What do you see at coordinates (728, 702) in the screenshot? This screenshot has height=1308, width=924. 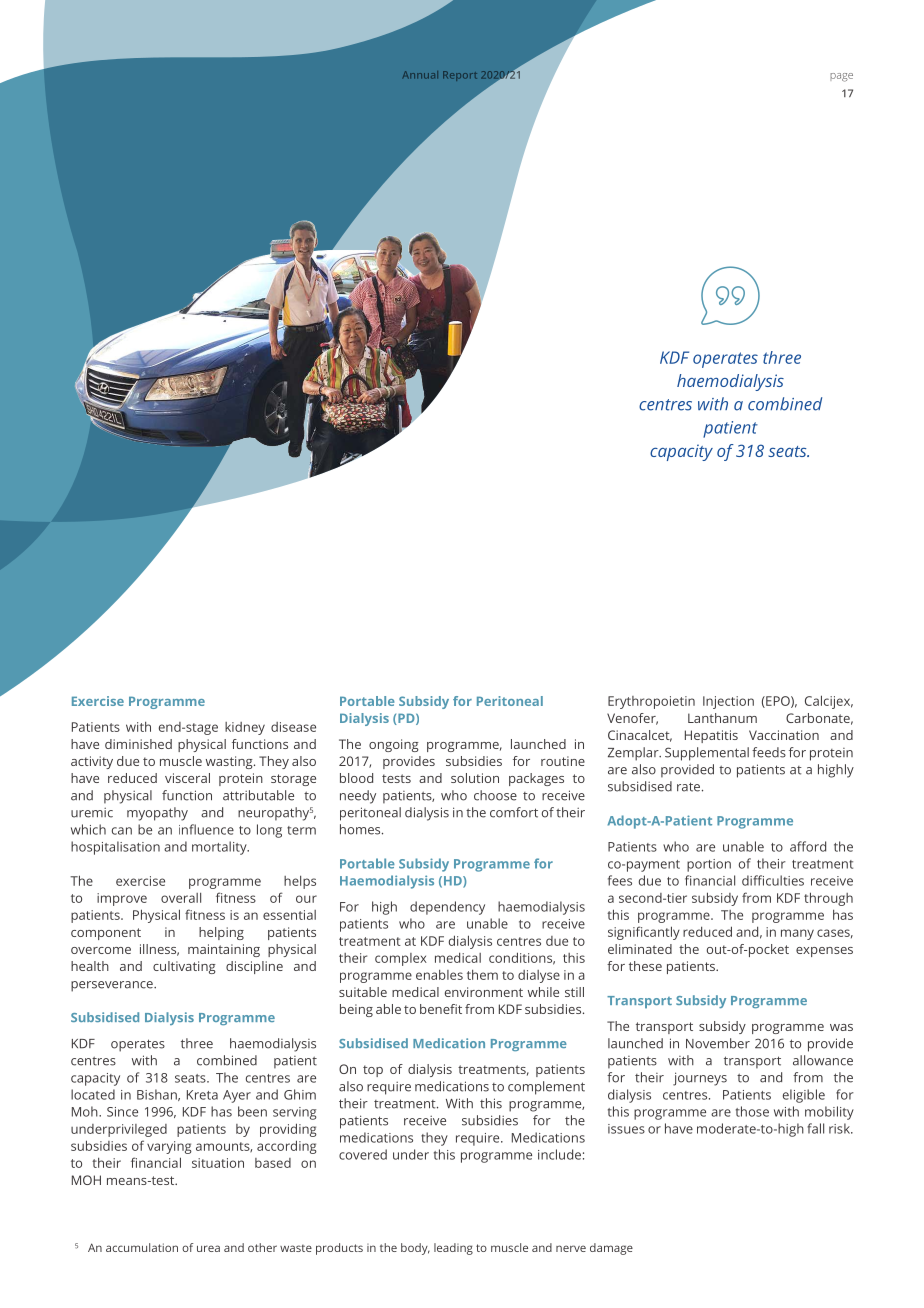 I see `Injection` at bounding box center [728, 702].
